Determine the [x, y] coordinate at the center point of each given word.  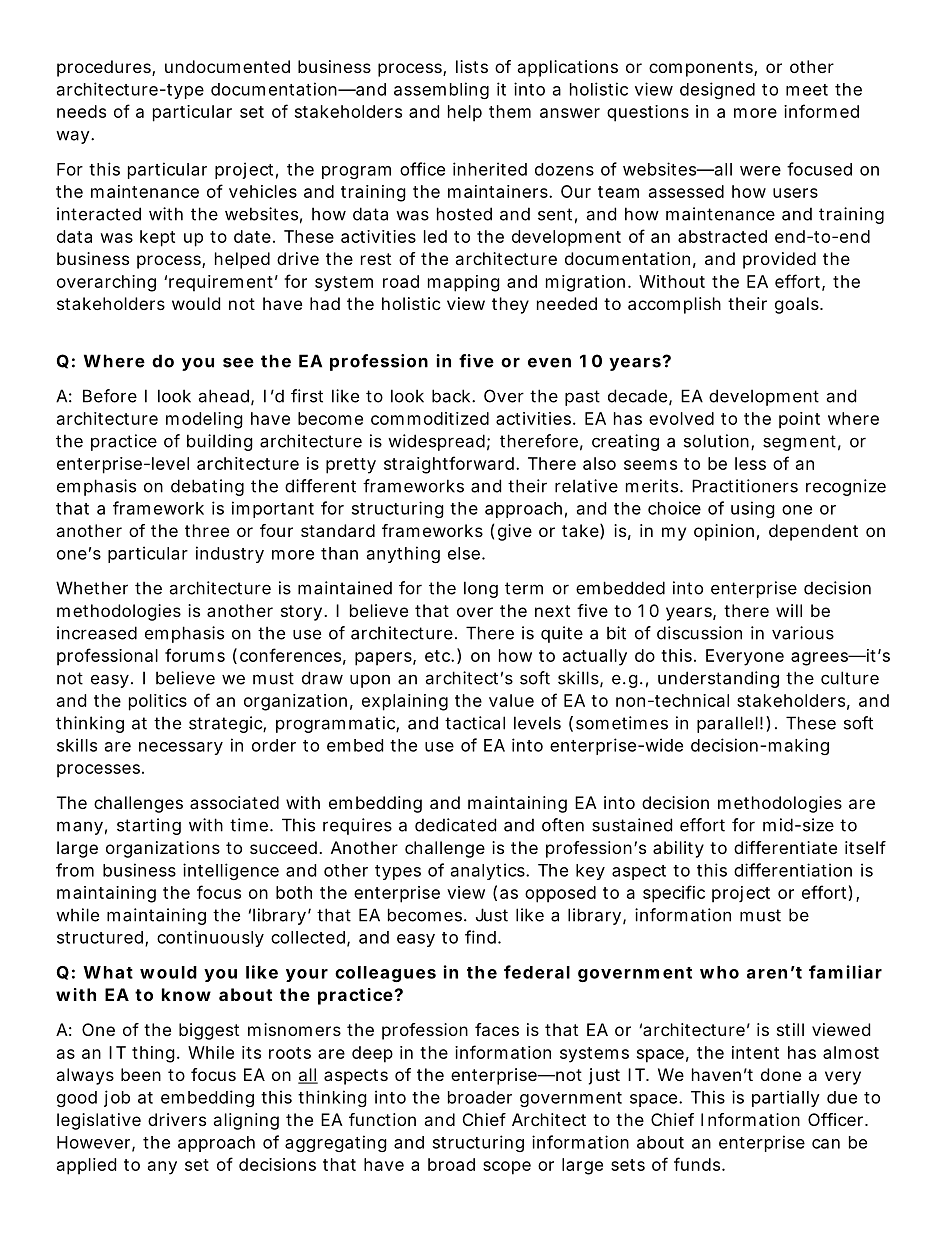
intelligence [231, 871]
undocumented [227, 66]
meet [807, 90]
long [481, 589]
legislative [99, 1121]
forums [195, 655]
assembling [441, 90]
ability [678, 849]
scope [507, 1168]
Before [110, 396]
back [452, 396]
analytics [489, 871]
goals [798, 305]
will [789, 610]
